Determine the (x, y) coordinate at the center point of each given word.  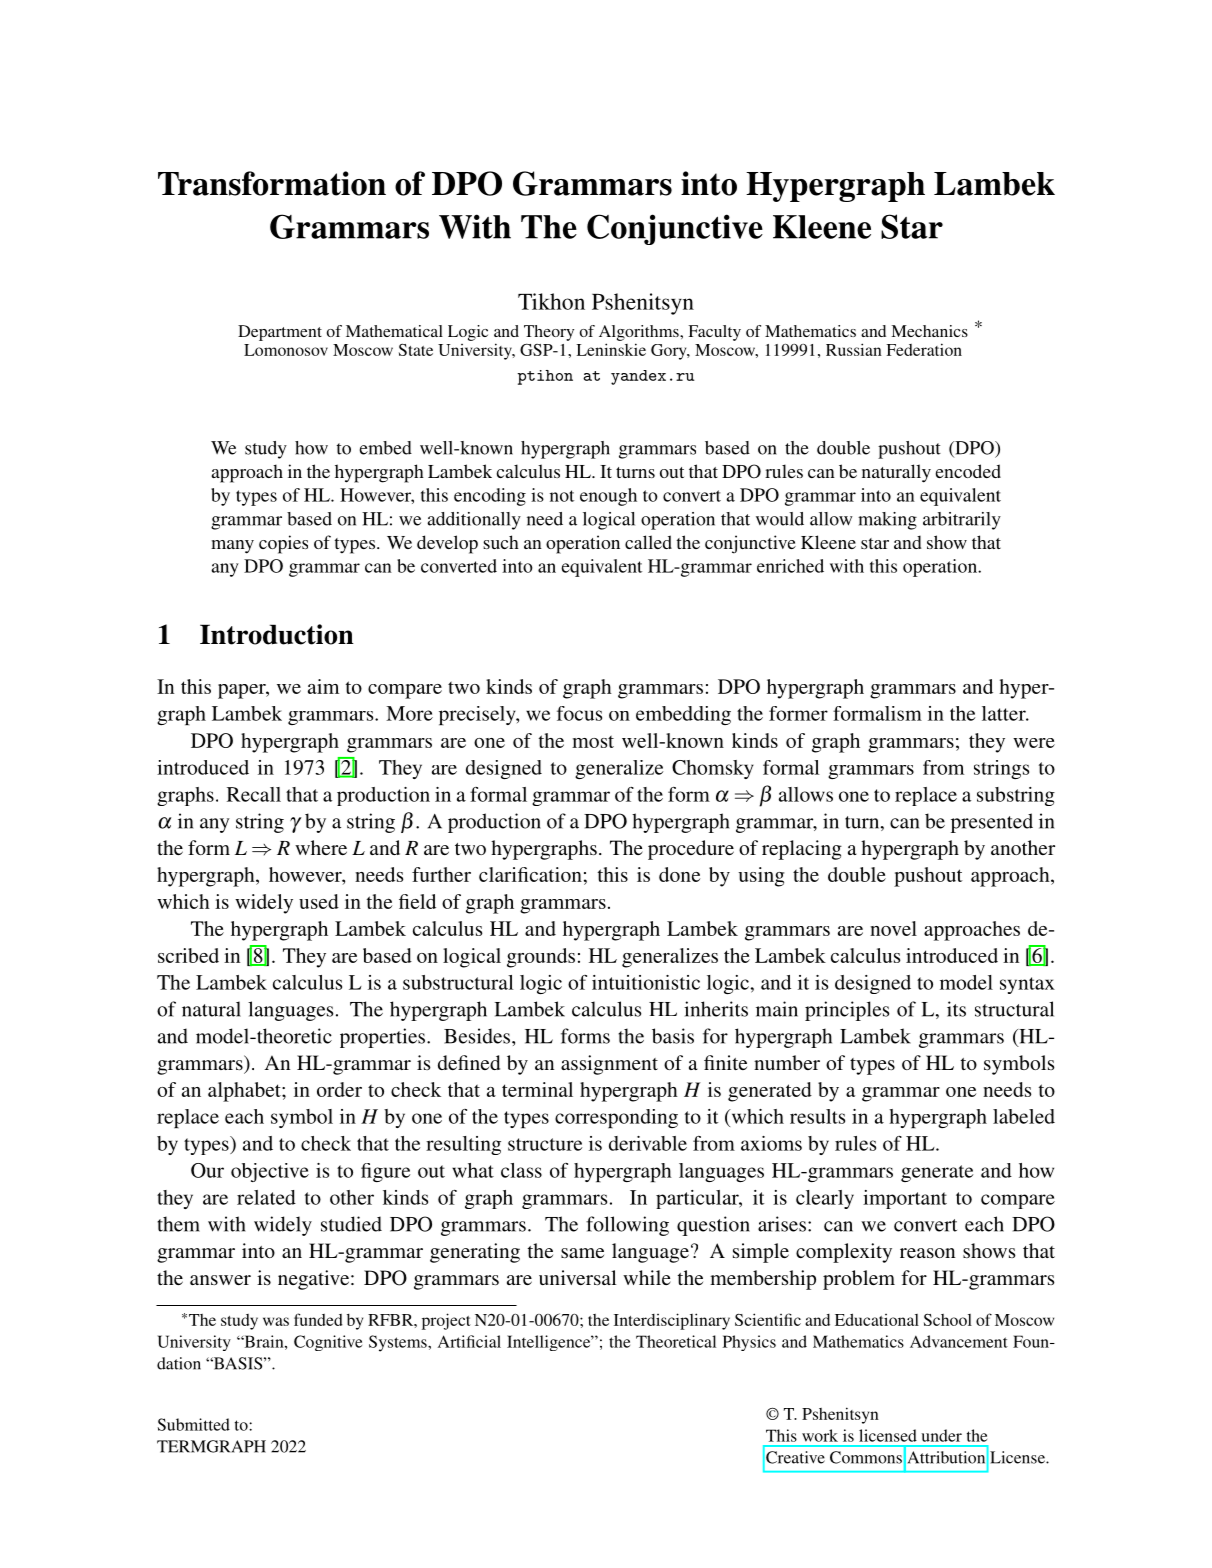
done (679, 874)
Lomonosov (286, 350)
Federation (924, 349)
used (319, 901)
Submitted (194, 1424)
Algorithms (640, 333)
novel (893, 928)
